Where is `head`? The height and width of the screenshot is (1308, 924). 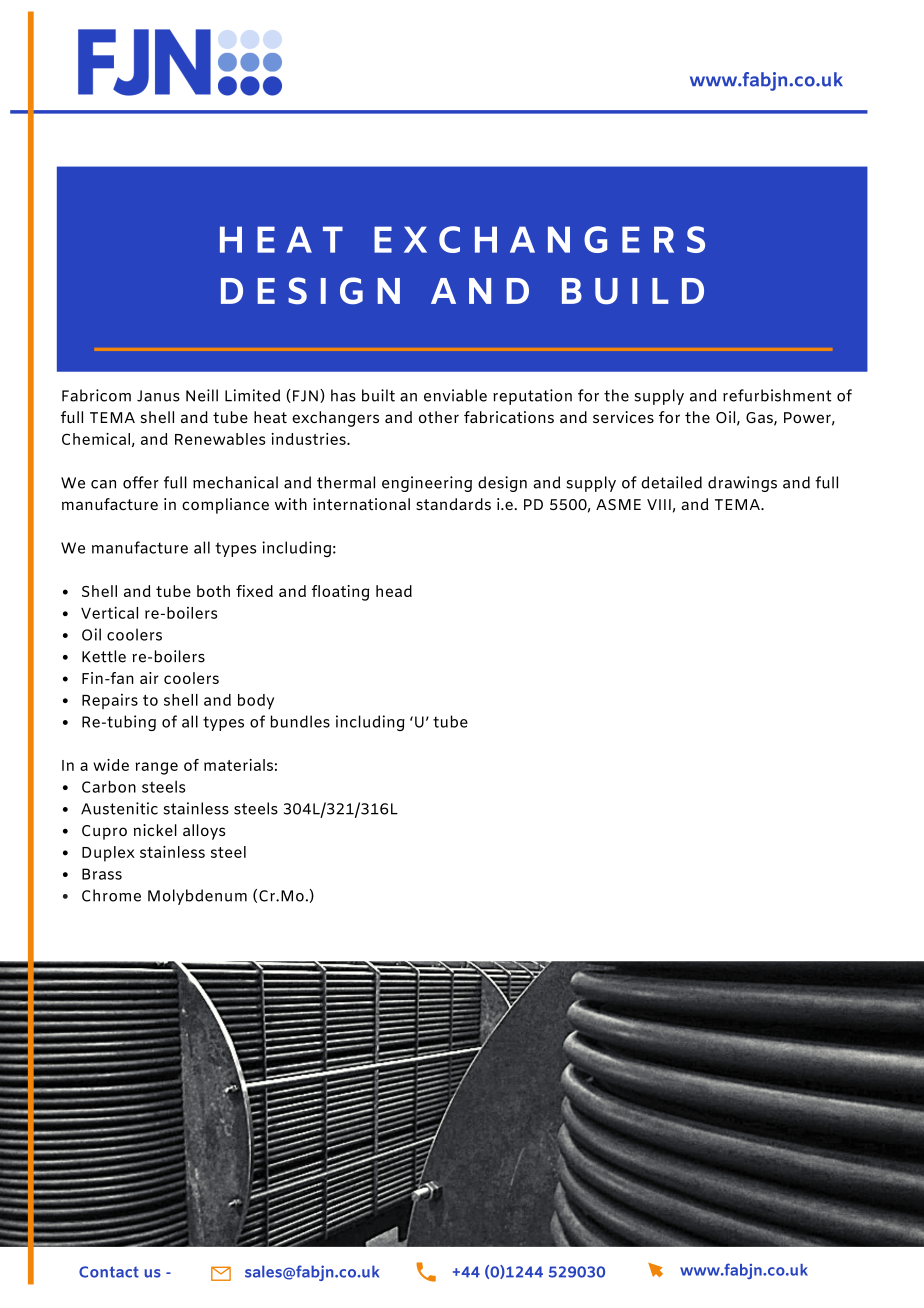
head is located at coordinates (394, 591).
